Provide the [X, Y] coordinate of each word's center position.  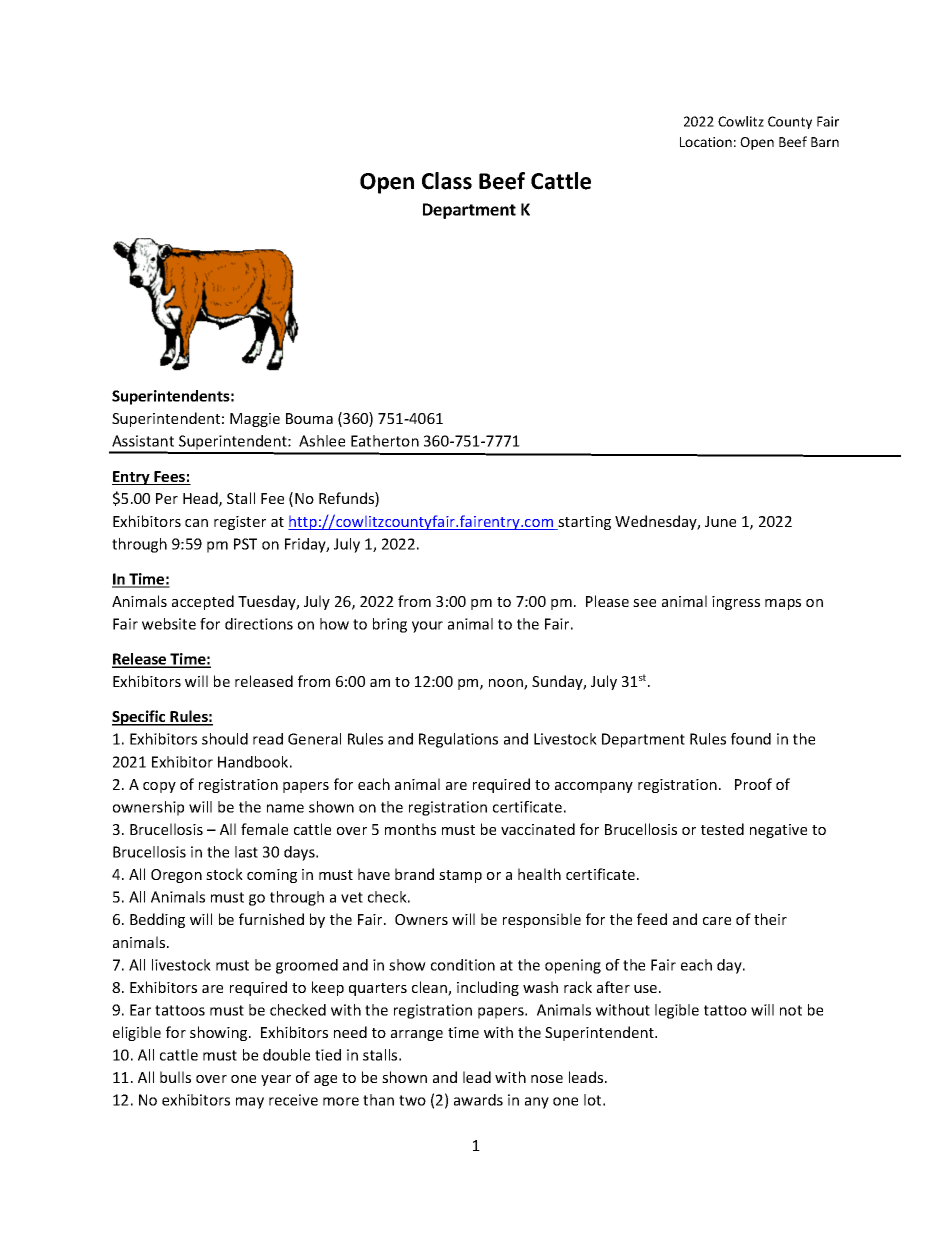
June [720, 521]
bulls [175, 1077]
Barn [825, 142]
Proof [753, 784]
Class [447, 181]
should [225, 739]
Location [706, 142]
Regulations [458, 740]
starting [583, 523]
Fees [169, 478]
